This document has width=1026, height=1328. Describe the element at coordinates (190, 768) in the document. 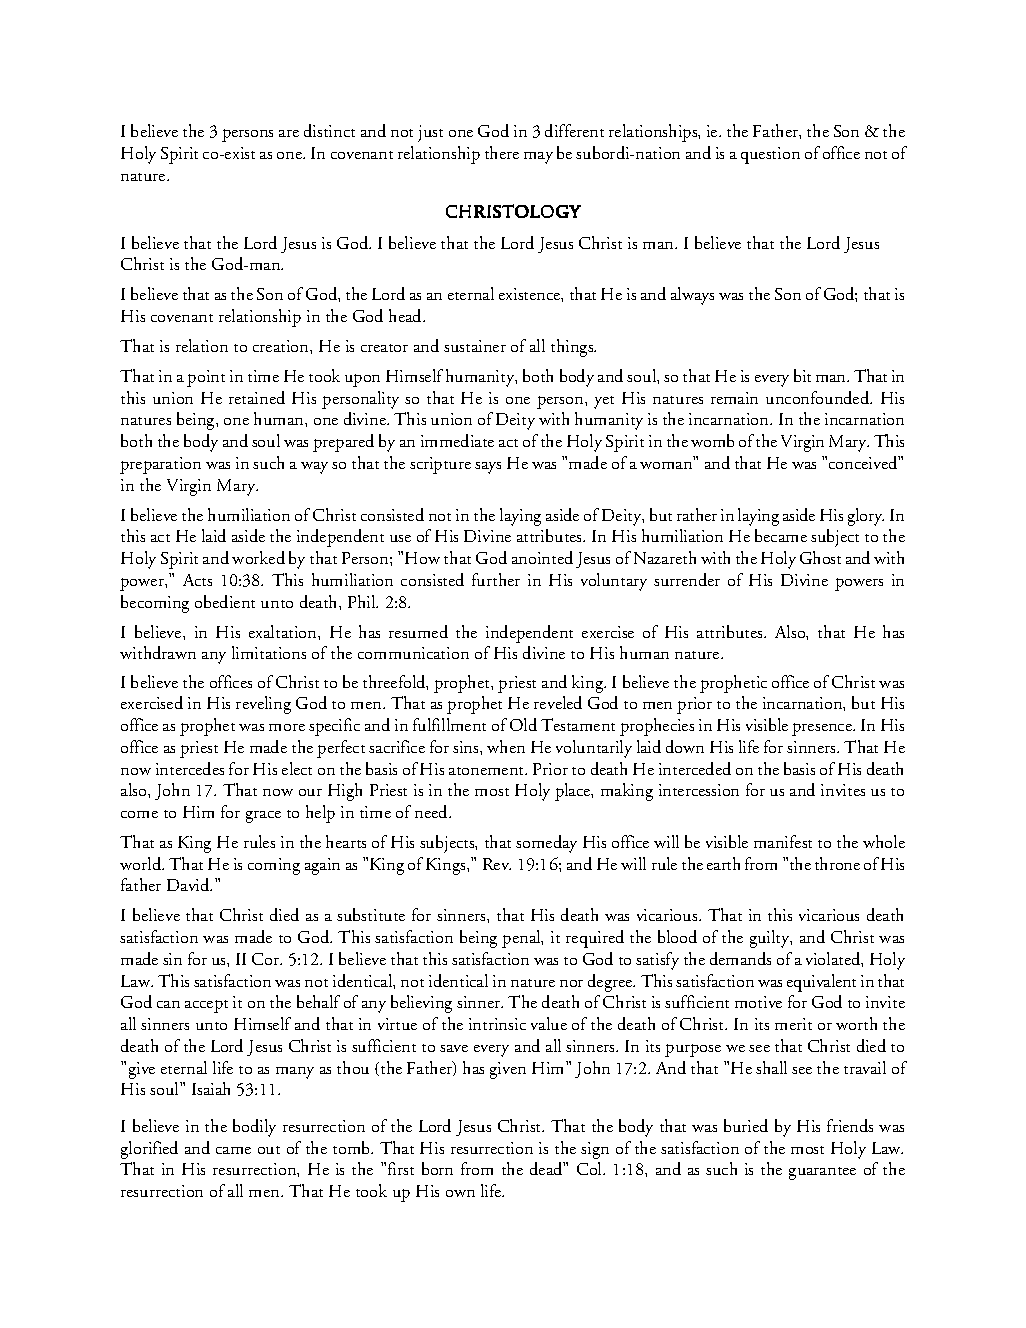

I see `intercedes` at that location.
